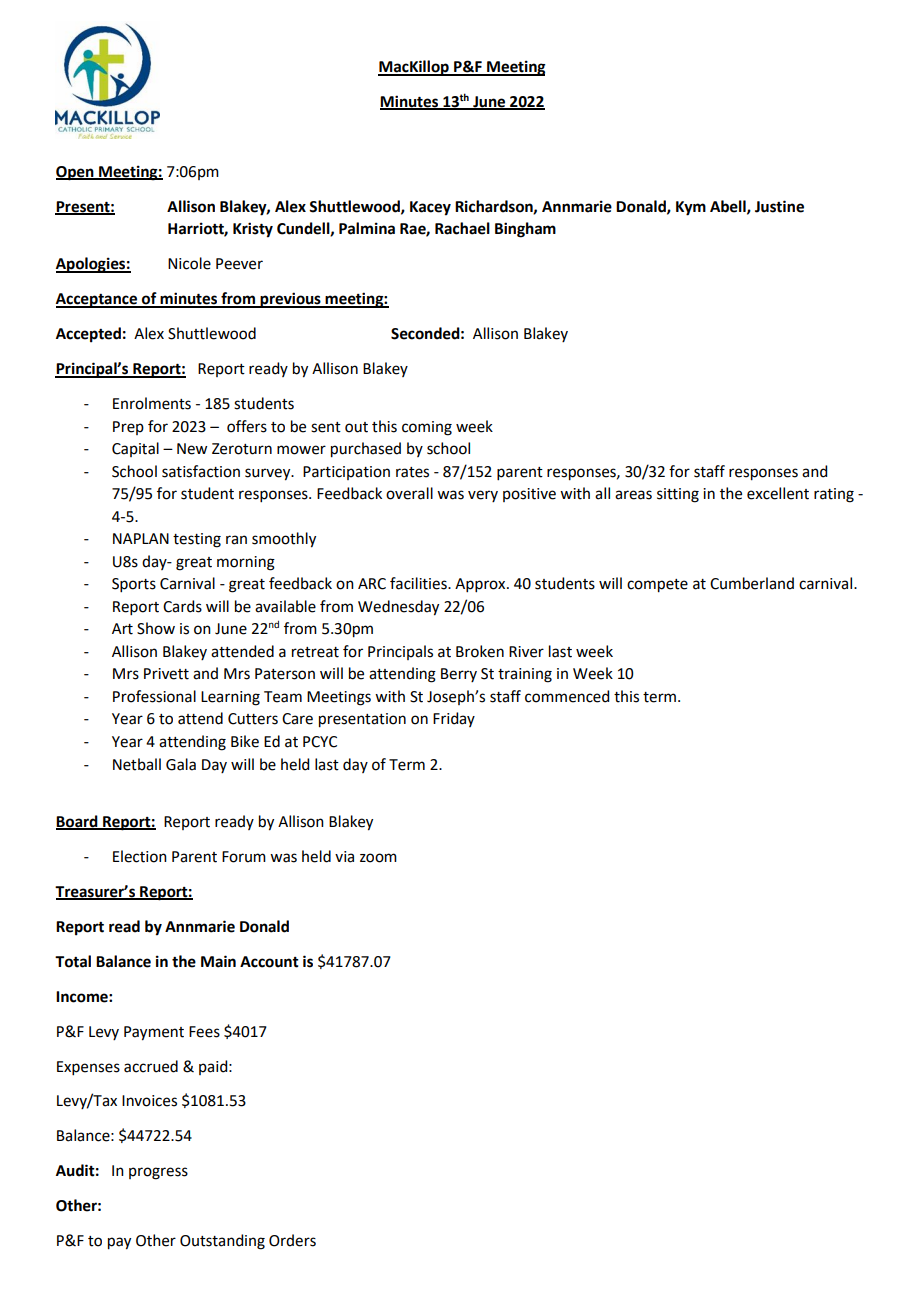 This image has height=1308, width=924. Describe the element at coordinates (481, 585) in the image. I see `Approx` at that location.
